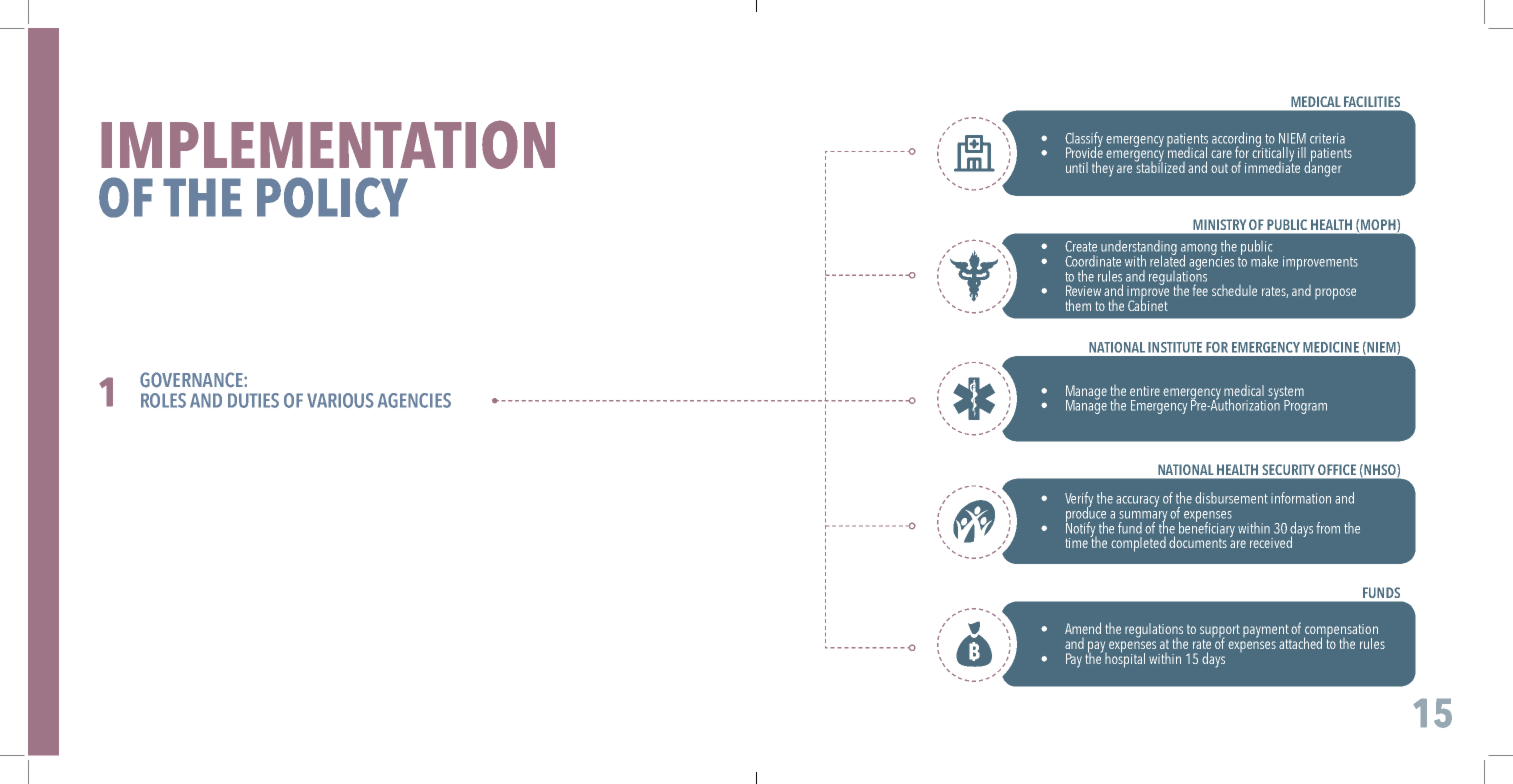 This screenshot has width=1513, height=784. Describe the element at coordinates (1220, 632) in the screenshot. I see `support` at that location.
